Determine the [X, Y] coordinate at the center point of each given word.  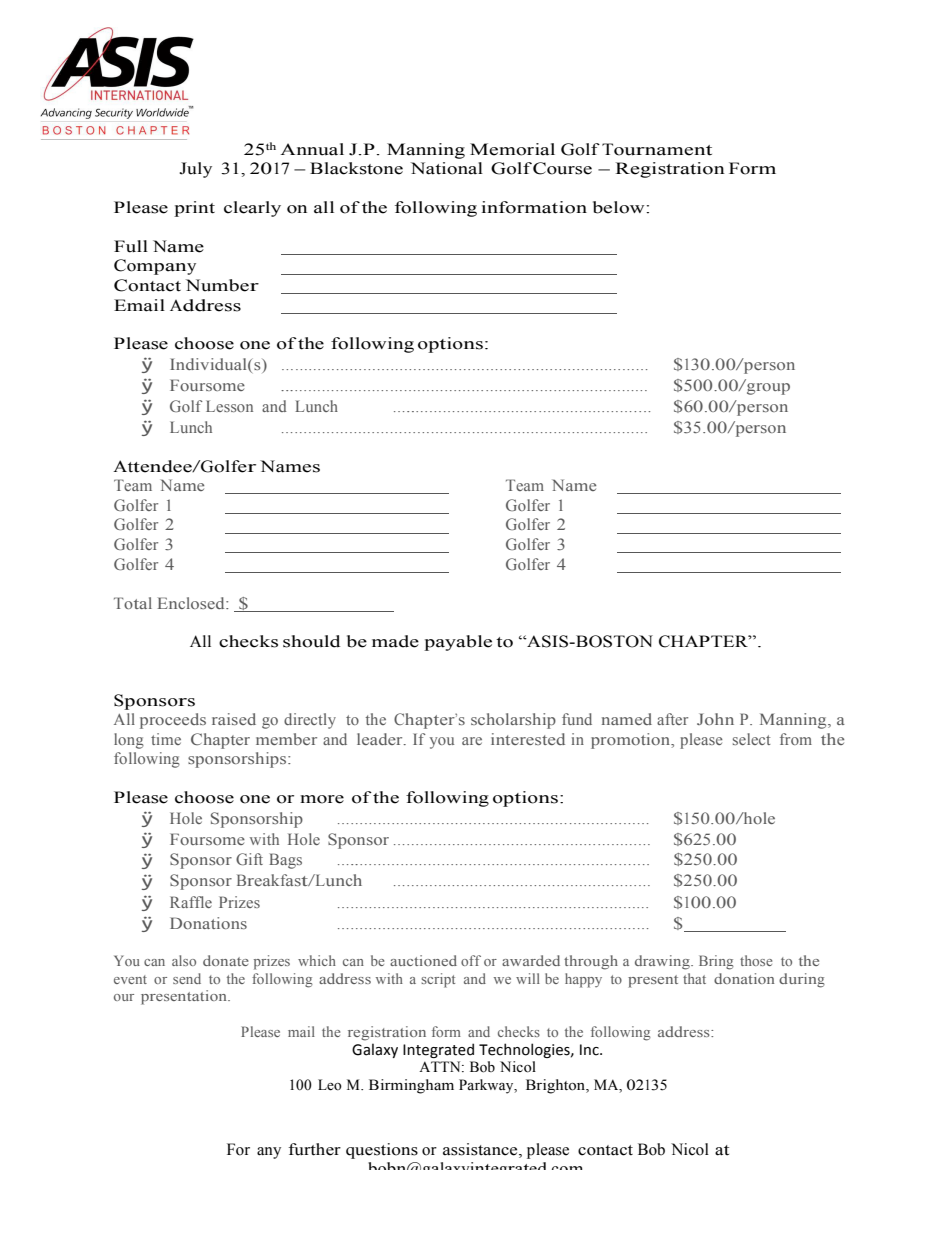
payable [458, 643]
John [715, 719]
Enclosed [192, 603]
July [195, 170]
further [315, 1149]
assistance [481, 1149]
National [446, 168]
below [620, 207]
